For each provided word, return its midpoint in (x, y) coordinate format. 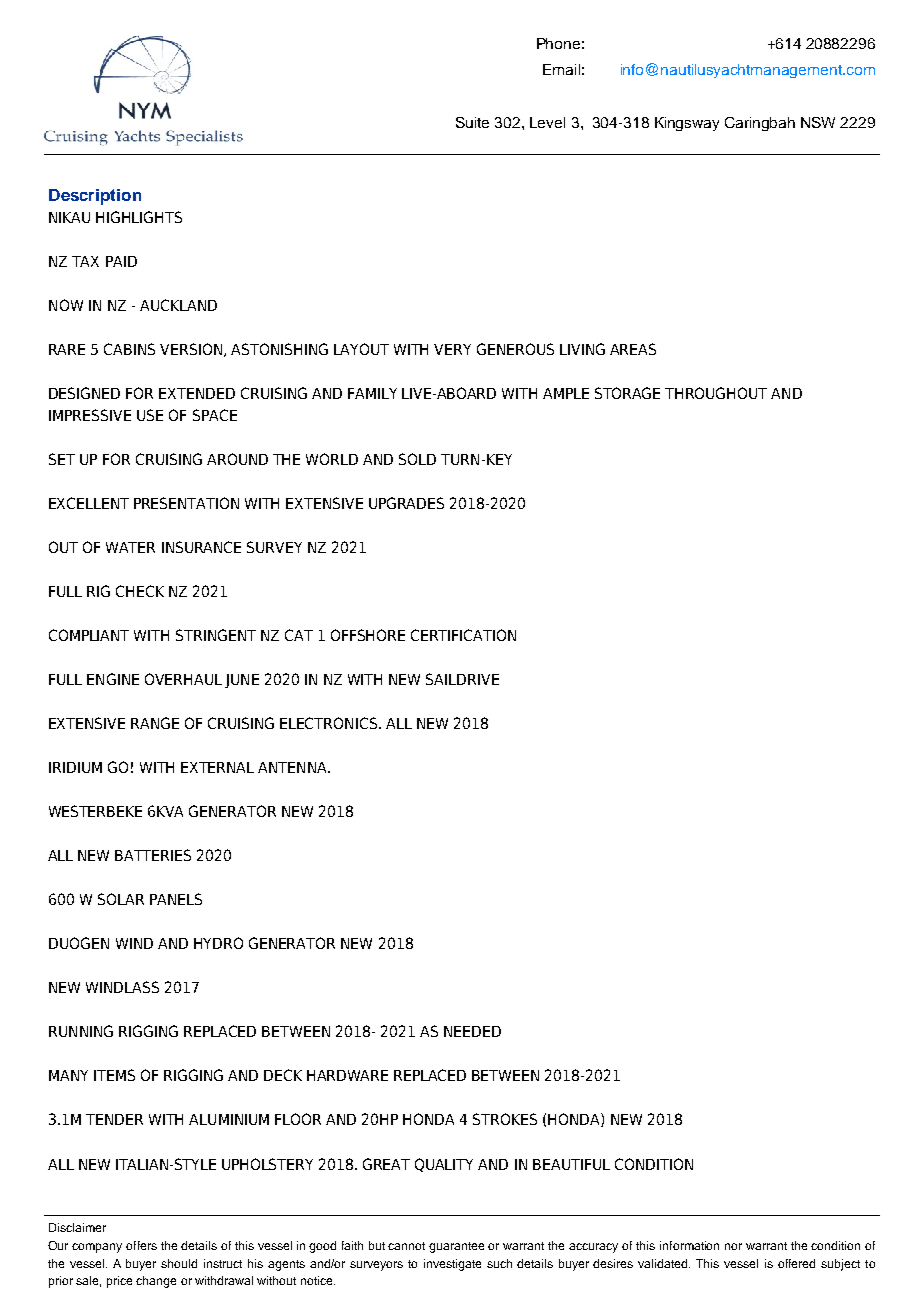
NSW (818, 122)
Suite (472, 122)
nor (733, 1246)
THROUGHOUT (716, 393)
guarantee (456, 1247)
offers (141, 1245)
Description (95, 197)
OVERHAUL (183, 679)
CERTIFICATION (463, 635)
